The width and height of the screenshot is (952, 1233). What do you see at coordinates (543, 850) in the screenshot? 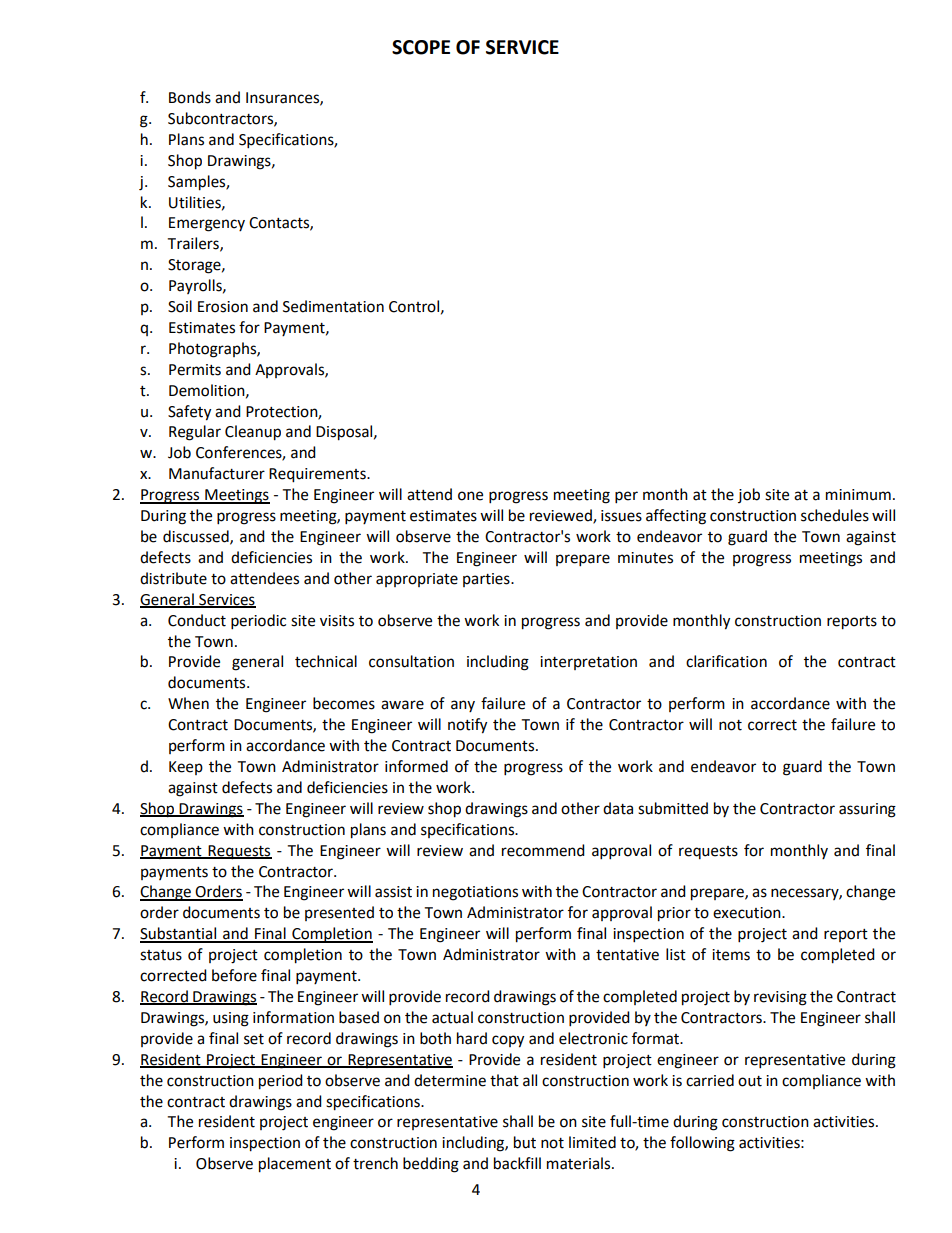
I see `recommend` at bounding box center [543, 850].
